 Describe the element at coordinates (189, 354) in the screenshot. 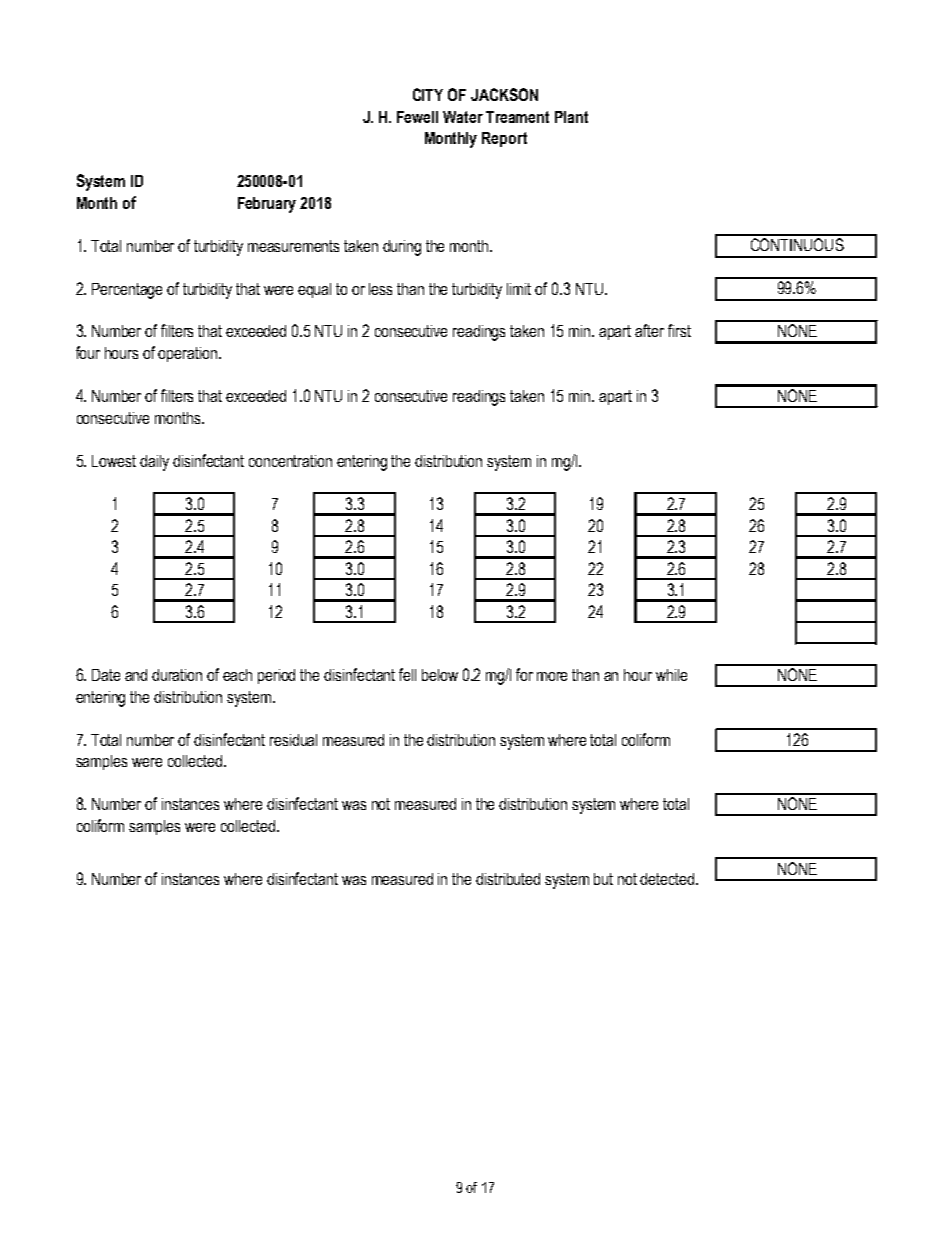

I see `operation` at that location.
